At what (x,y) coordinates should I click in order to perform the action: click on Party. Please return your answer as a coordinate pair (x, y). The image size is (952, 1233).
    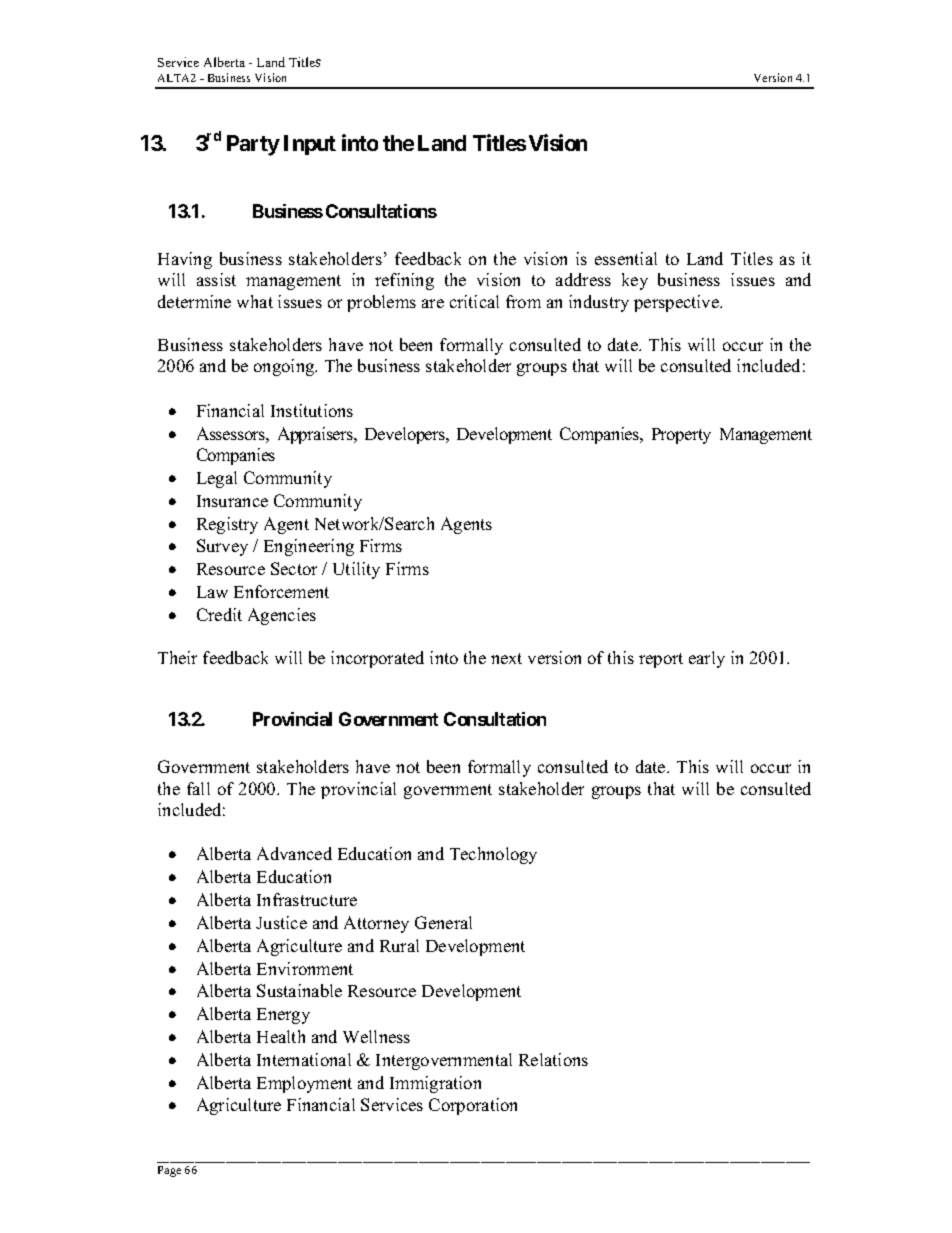
    Looking at the image, I should click on (253, 145).
